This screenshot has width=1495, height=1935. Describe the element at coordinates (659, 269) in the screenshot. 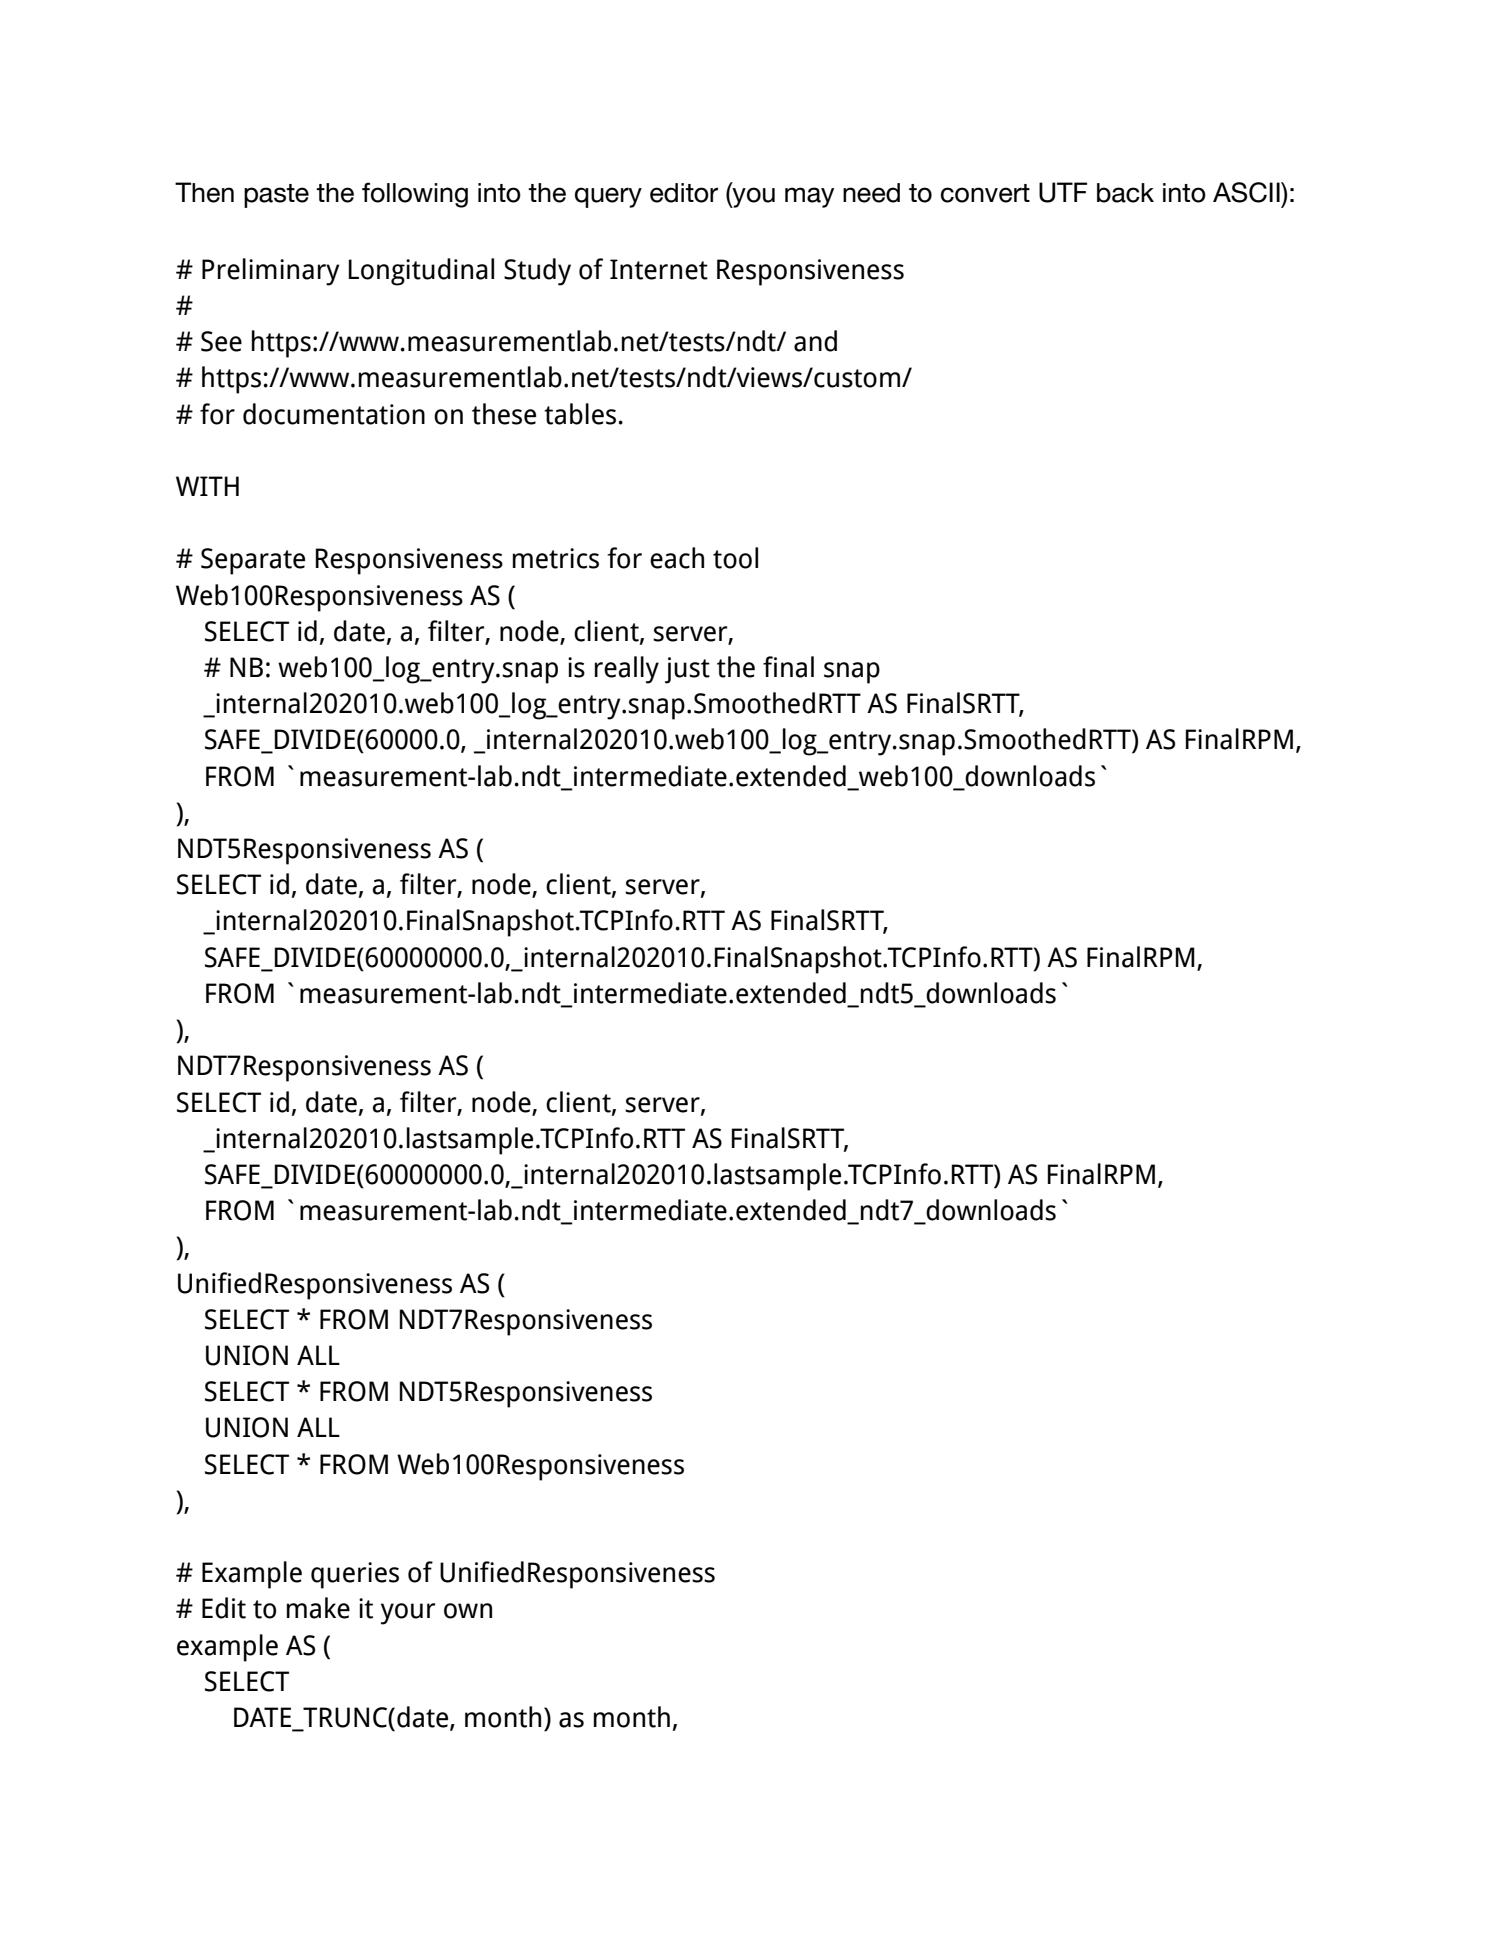

I see `Internet` at that location.
